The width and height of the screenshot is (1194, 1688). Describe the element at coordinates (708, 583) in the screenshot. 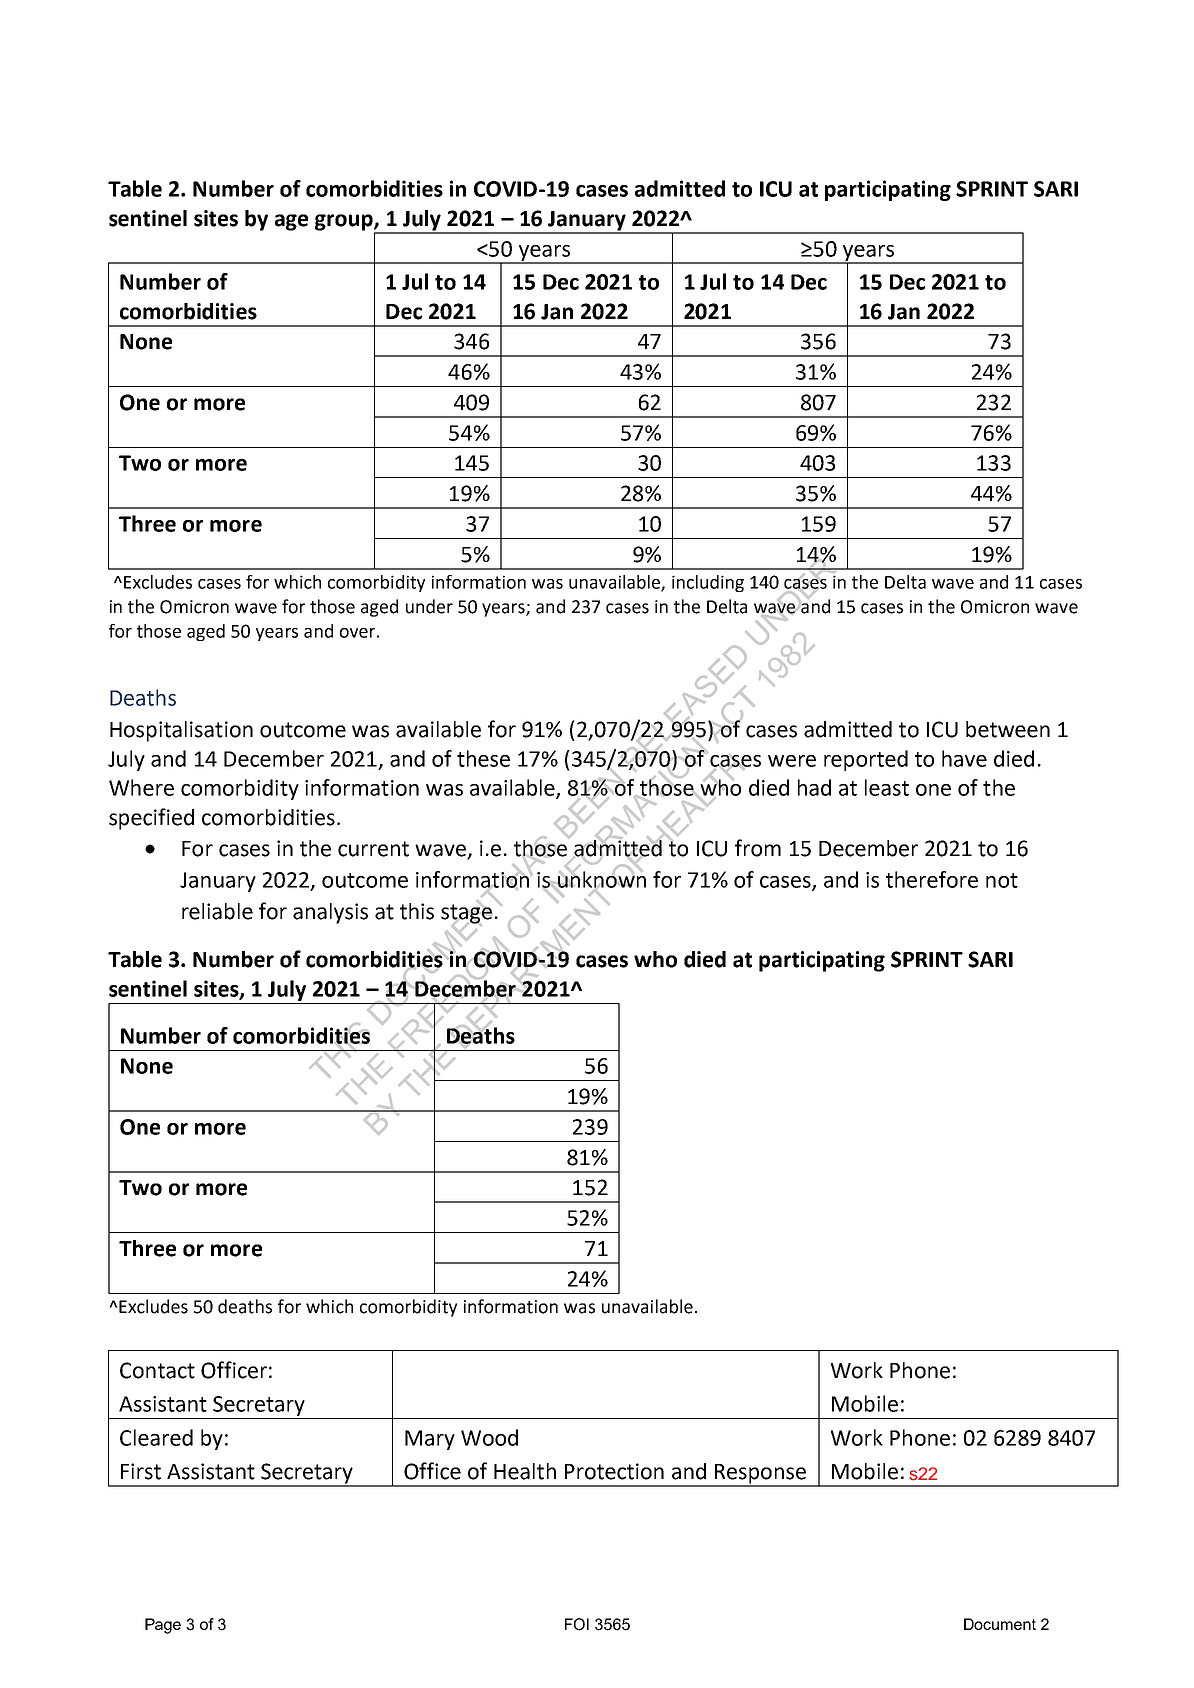

I see `including` at that location.
